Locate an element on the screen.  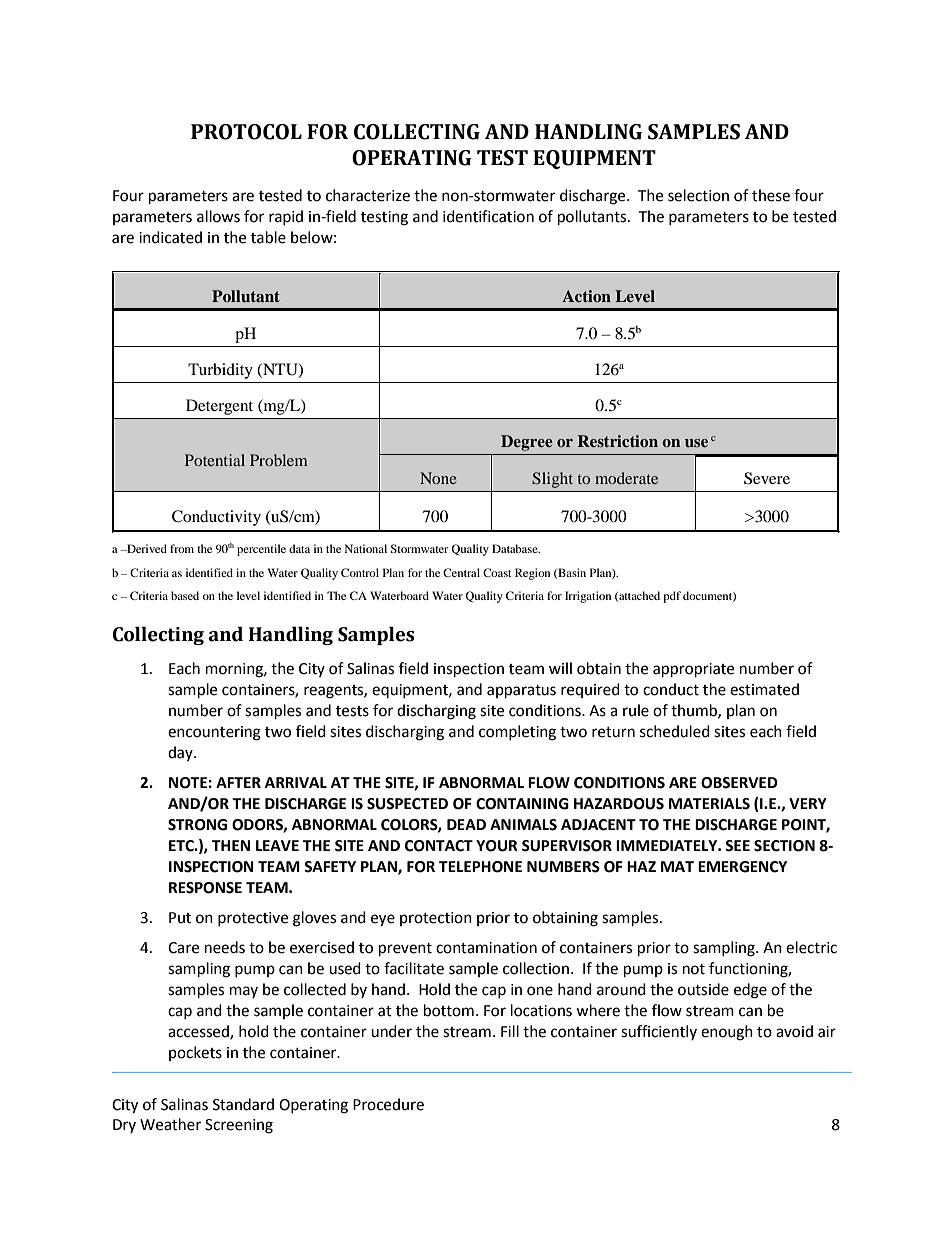
CONTAINING is located at coordinates (522, 804).
